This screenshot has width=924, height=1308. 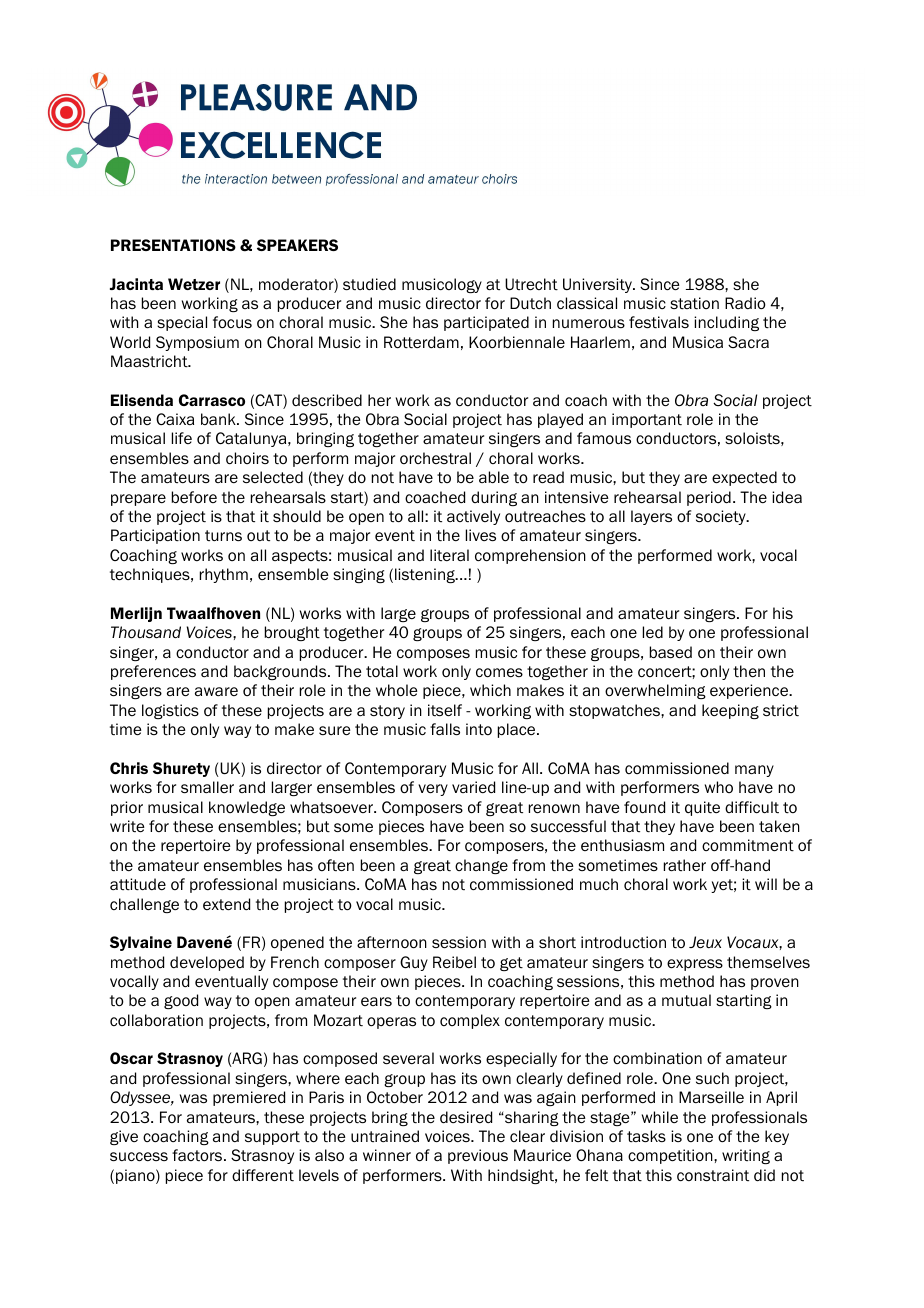 What do you see at coordinates (426, 575) in the screenshot?
I see `listening` at bounding box center [426, 575].
